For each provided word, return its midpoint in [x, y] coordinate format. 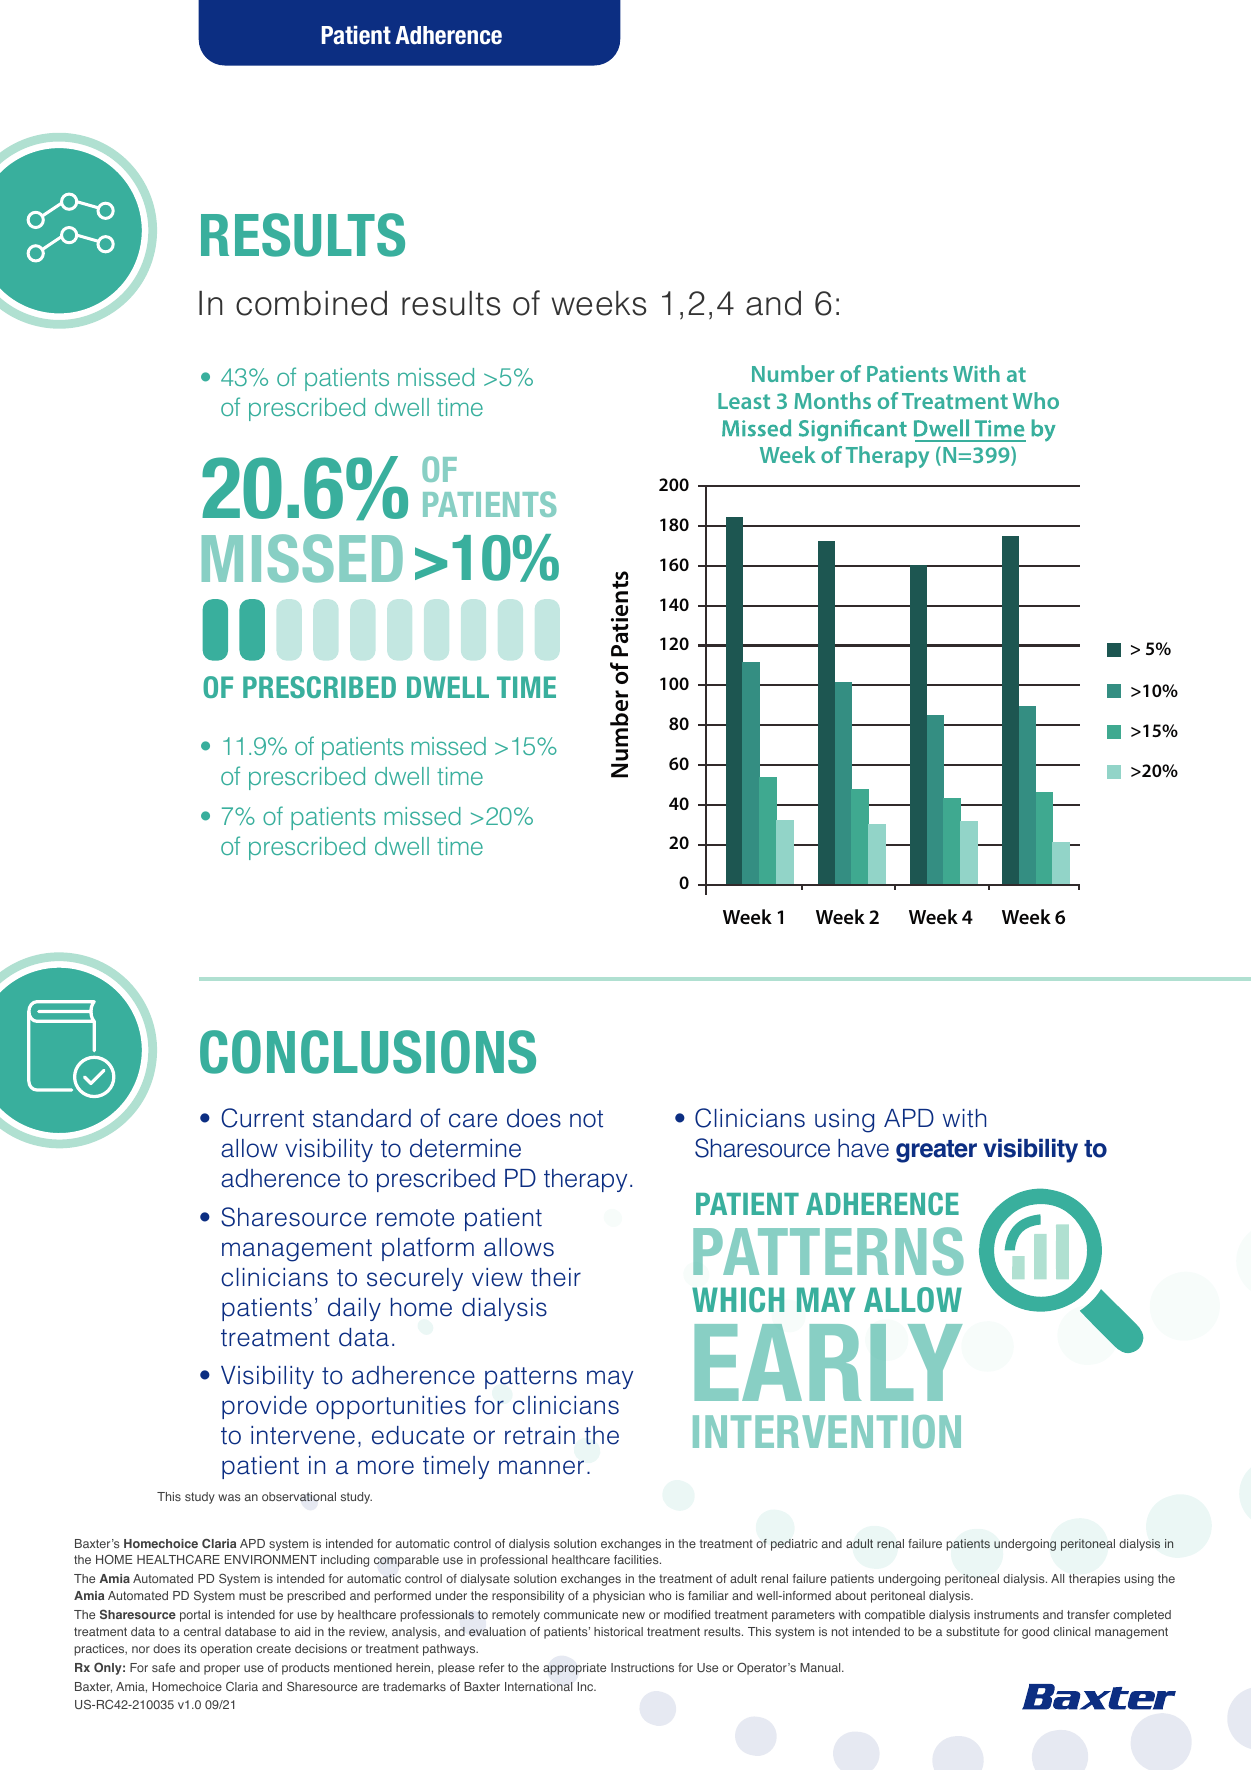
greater [936, 1151]
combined [311, 303]
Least [744, 401]
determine [465, 1148]
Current [262, 1118]
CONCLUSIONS [368, 1052]
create [273, 1648]
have [863, 1148]
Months [832, 400]
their [556, 1277]
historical [618, 1631]
